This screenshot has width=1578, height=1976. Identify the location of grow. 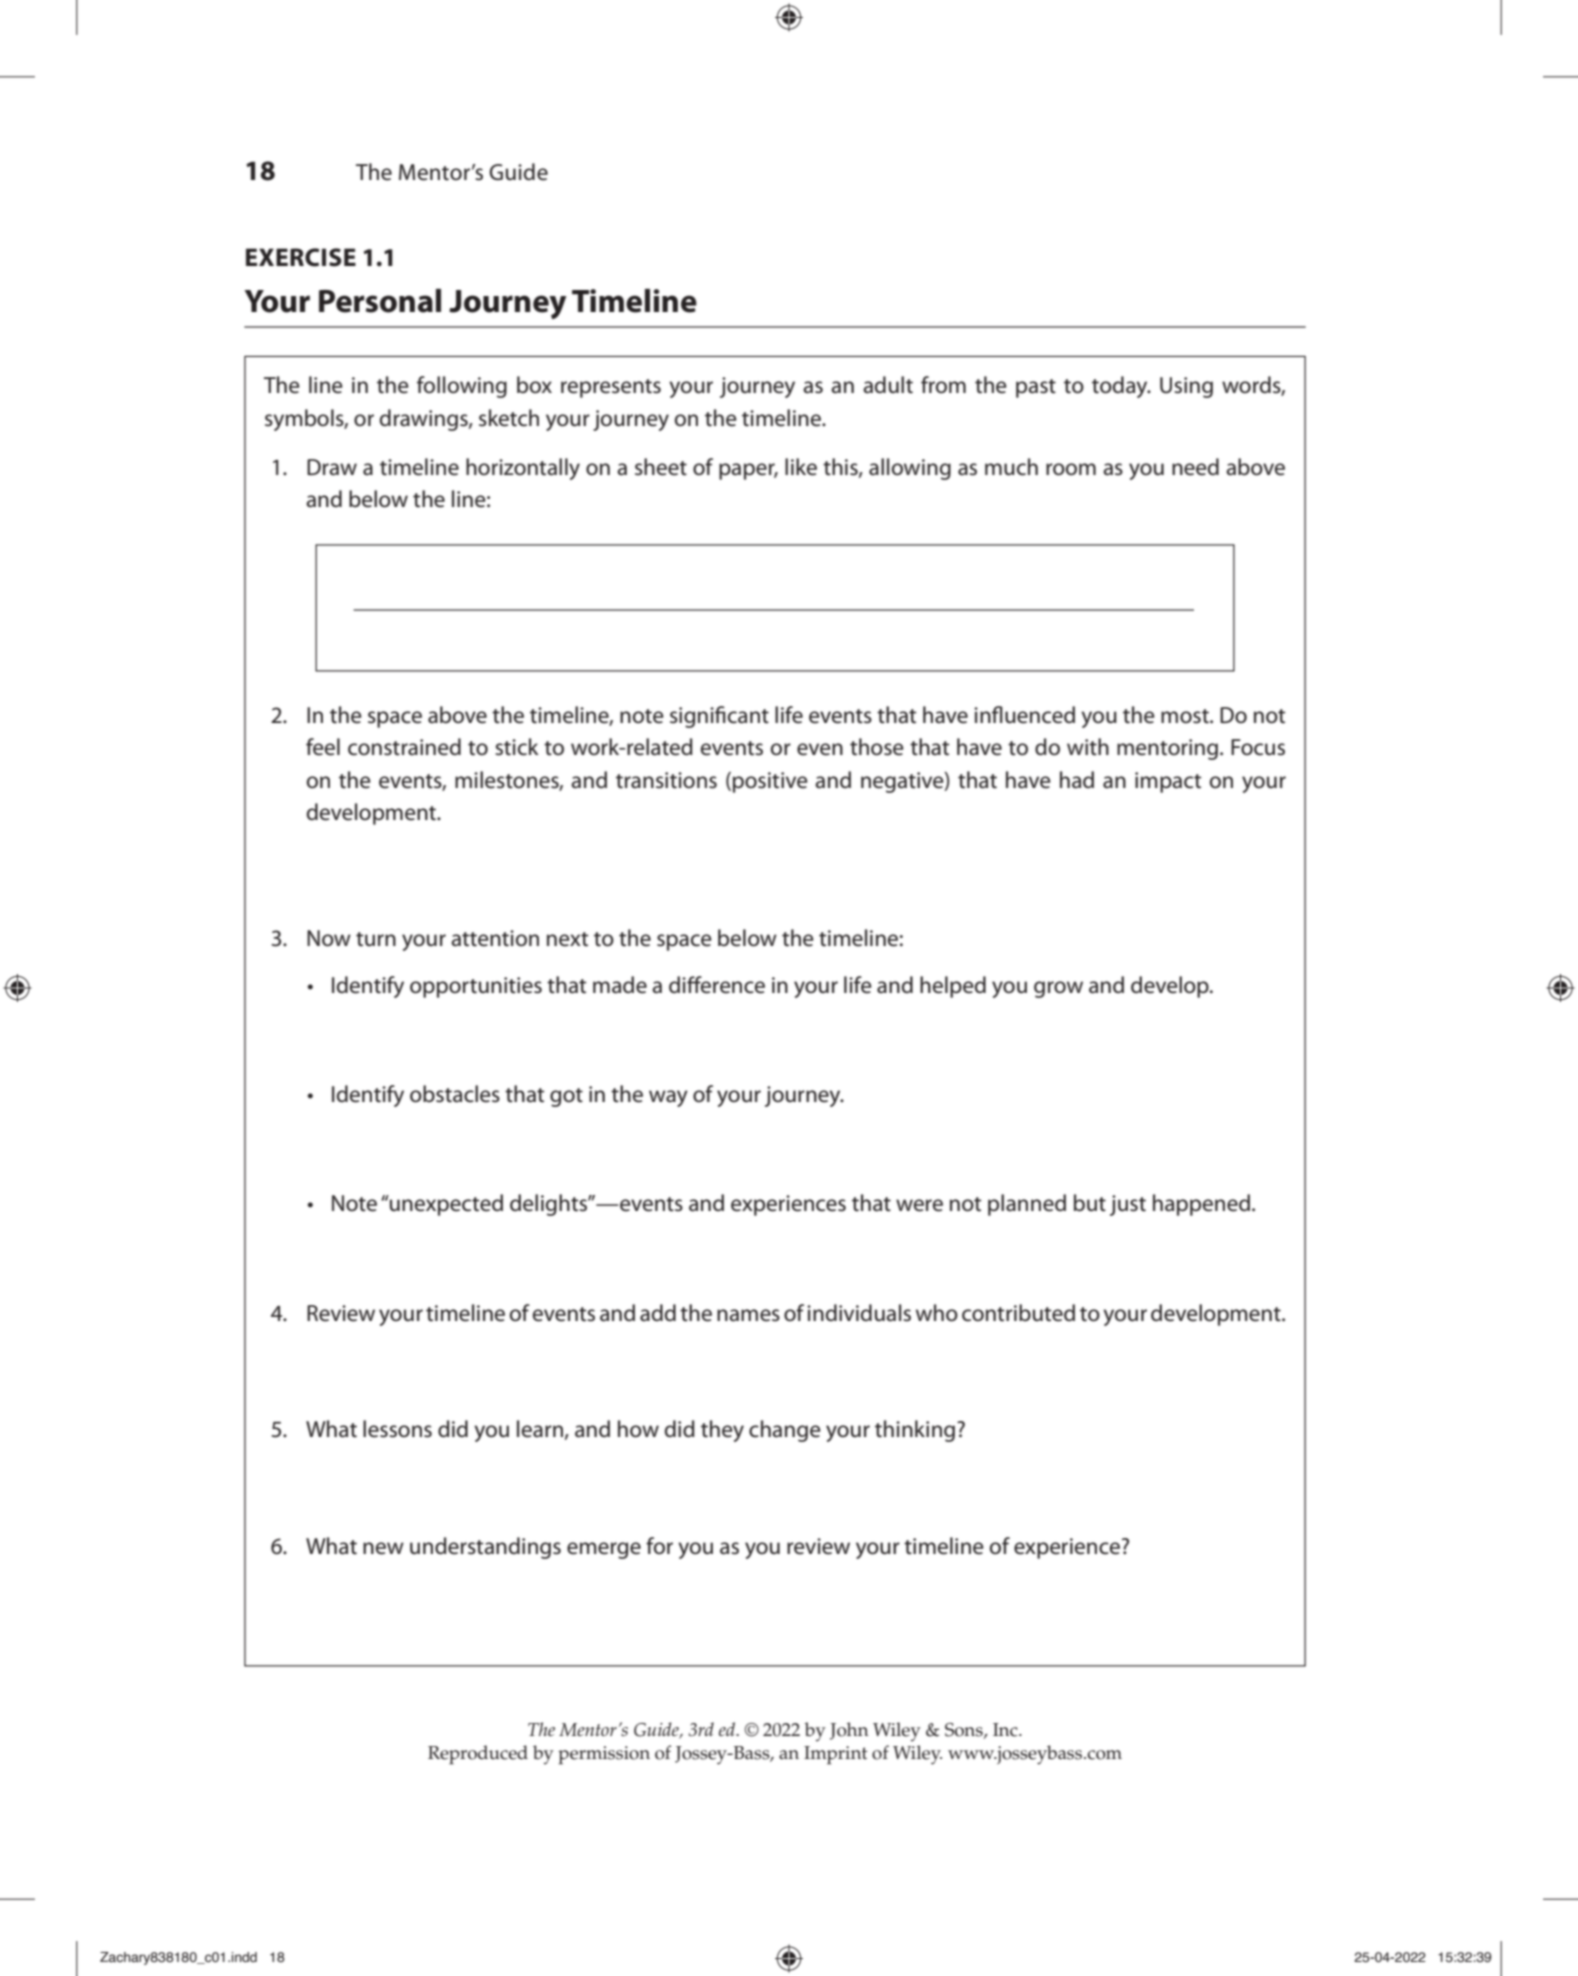
(1058, 989).
